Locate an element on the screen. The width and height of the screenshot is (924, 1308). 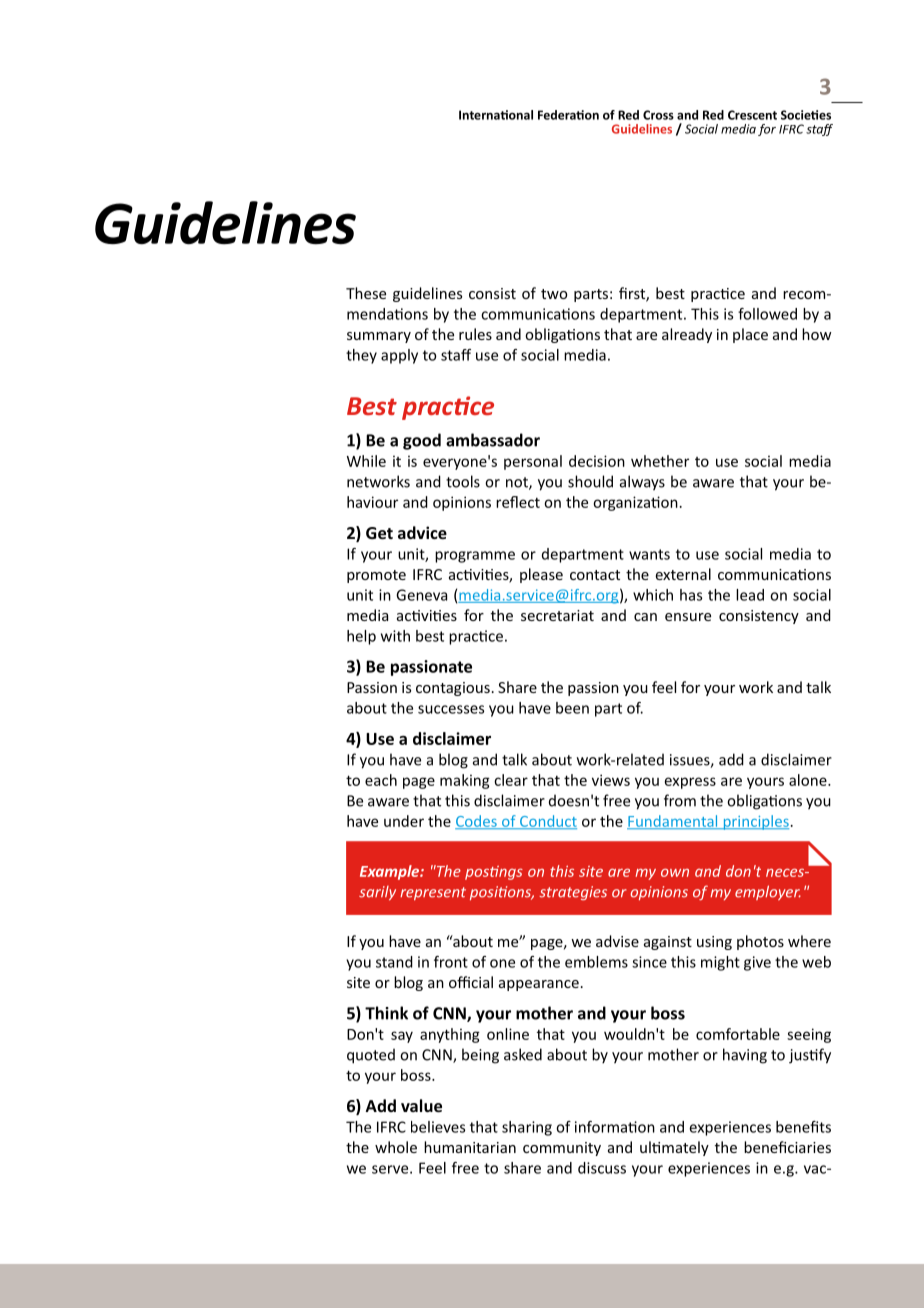
Crescent is located at coordinates (752, 115).
